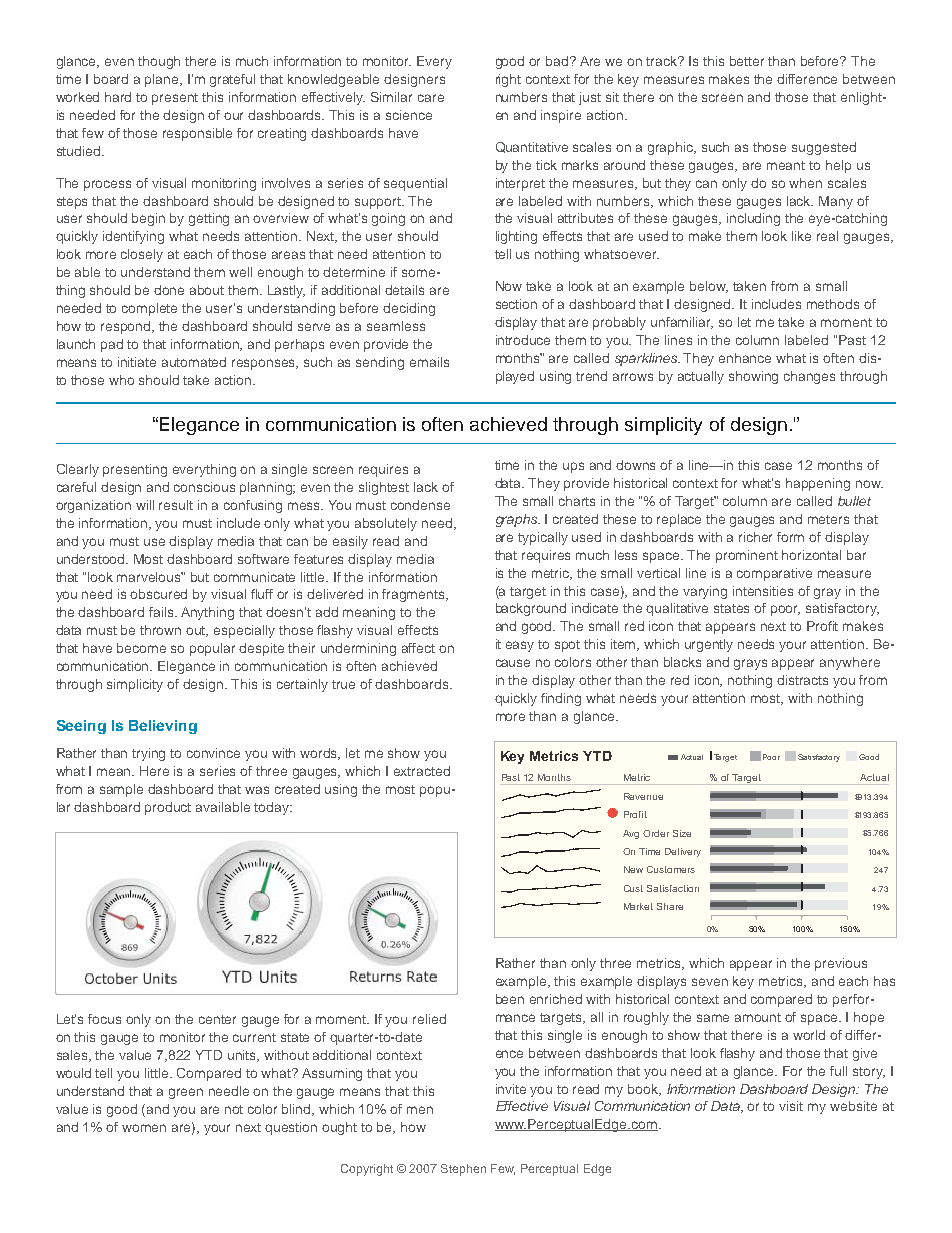 The image size is (952, 1233). I want to click on Similar, so click(391, 97).
